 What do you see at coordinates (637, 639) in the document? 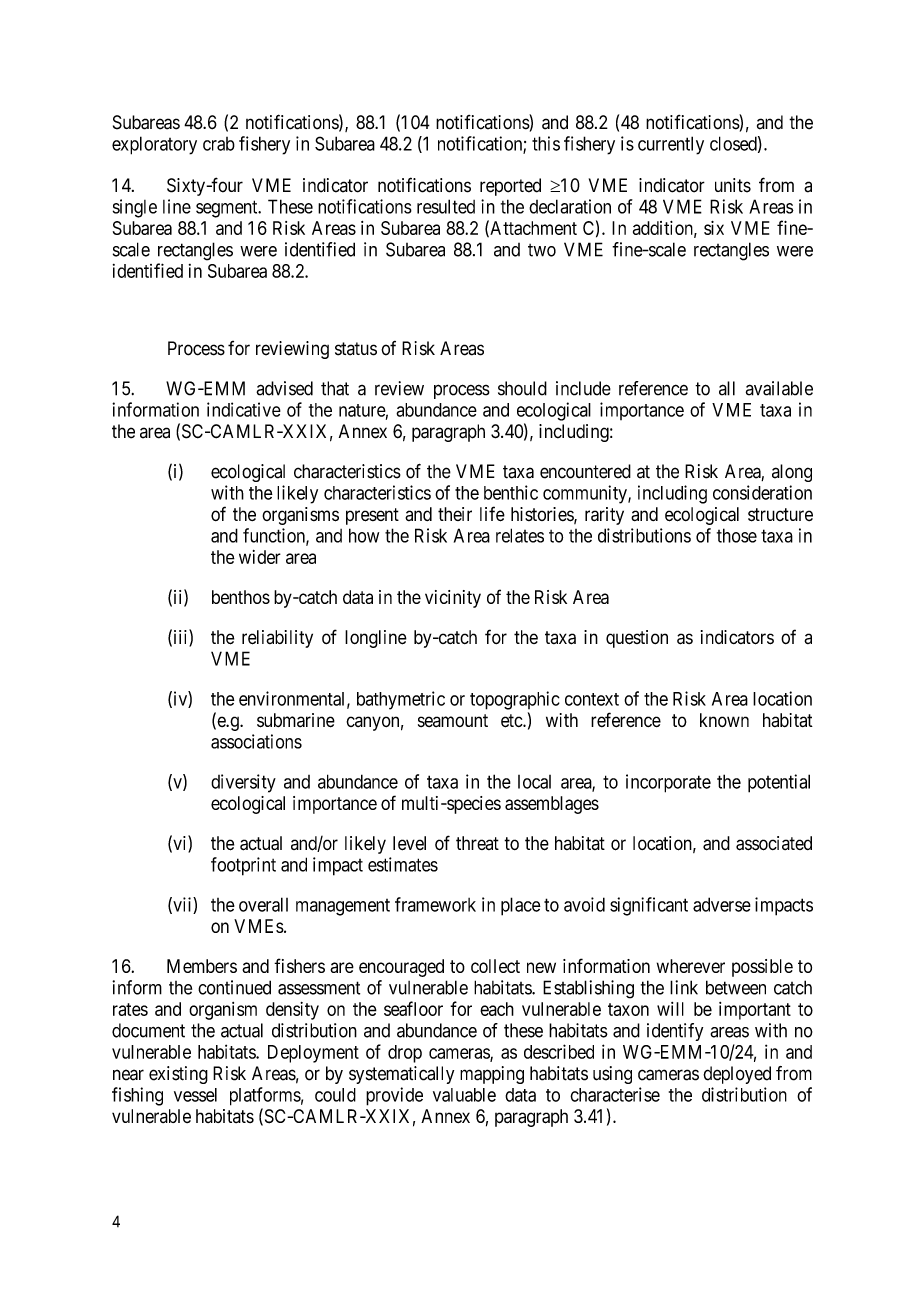
I see `question` at bounding box center [637, 639].
